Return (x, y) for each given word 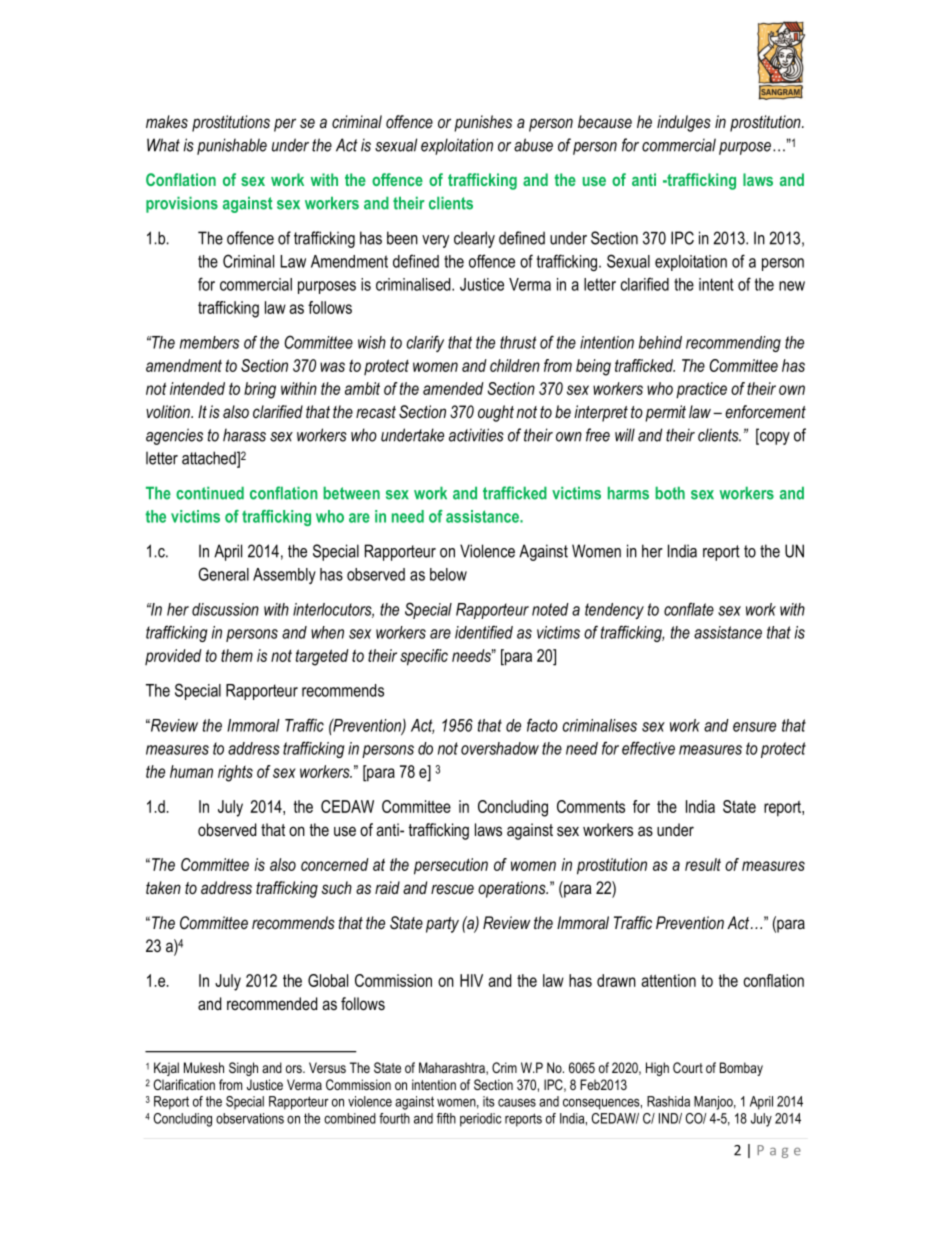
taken (163, 887)
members (209, 342)
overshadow (500, 748)
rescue (452, 889)
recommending (733, 344)
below (448, 574)
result (703, 864)
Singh (243, 1069)
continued (210, 493)
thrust (518, 342)
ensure (754, 727)
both (670, 493)
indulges (684, 123)
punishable (232, 146)
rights (235, 773)
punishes (483, 123)
